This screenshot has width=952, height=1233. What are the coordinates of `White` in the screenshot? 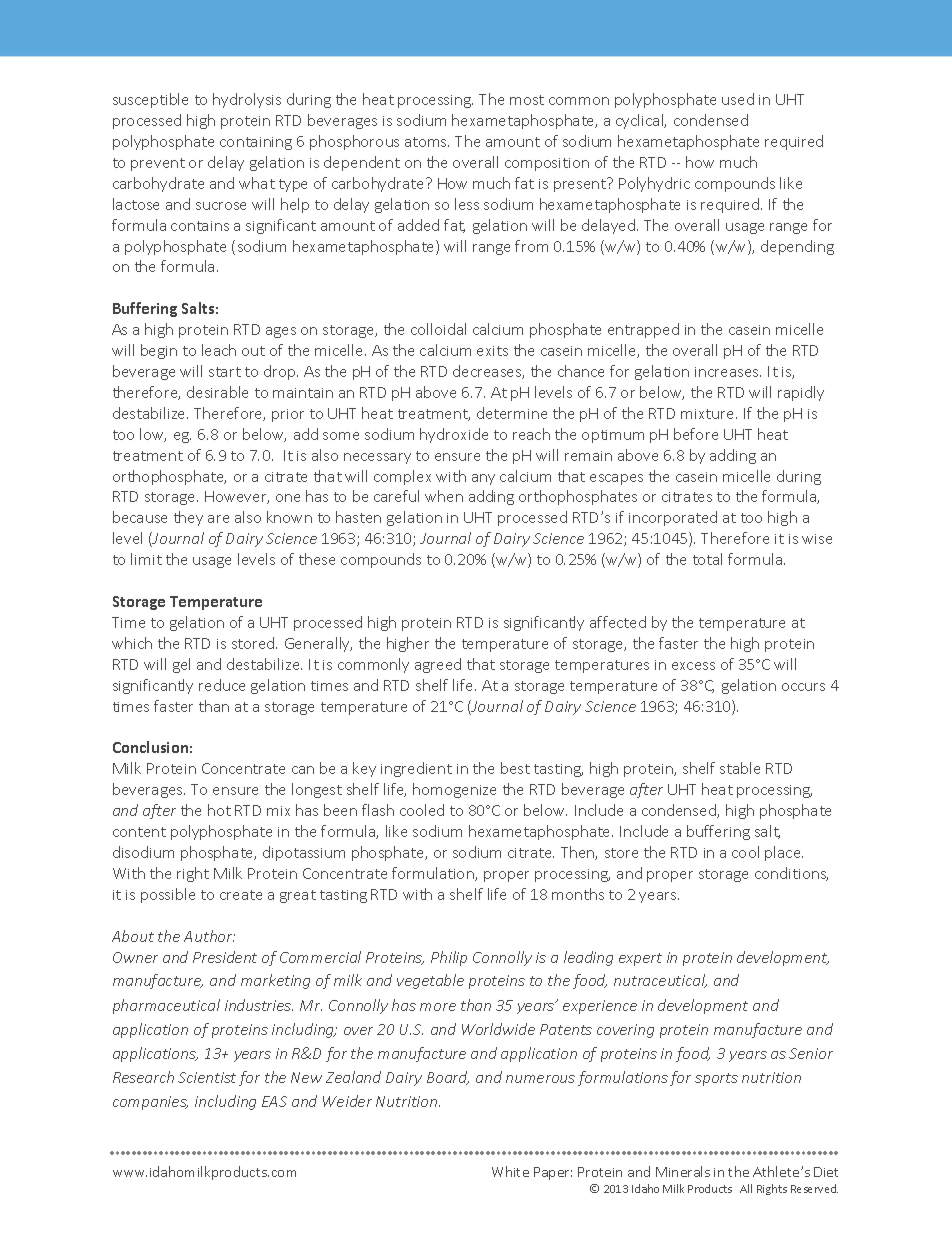 It's located at (510, 1171).
